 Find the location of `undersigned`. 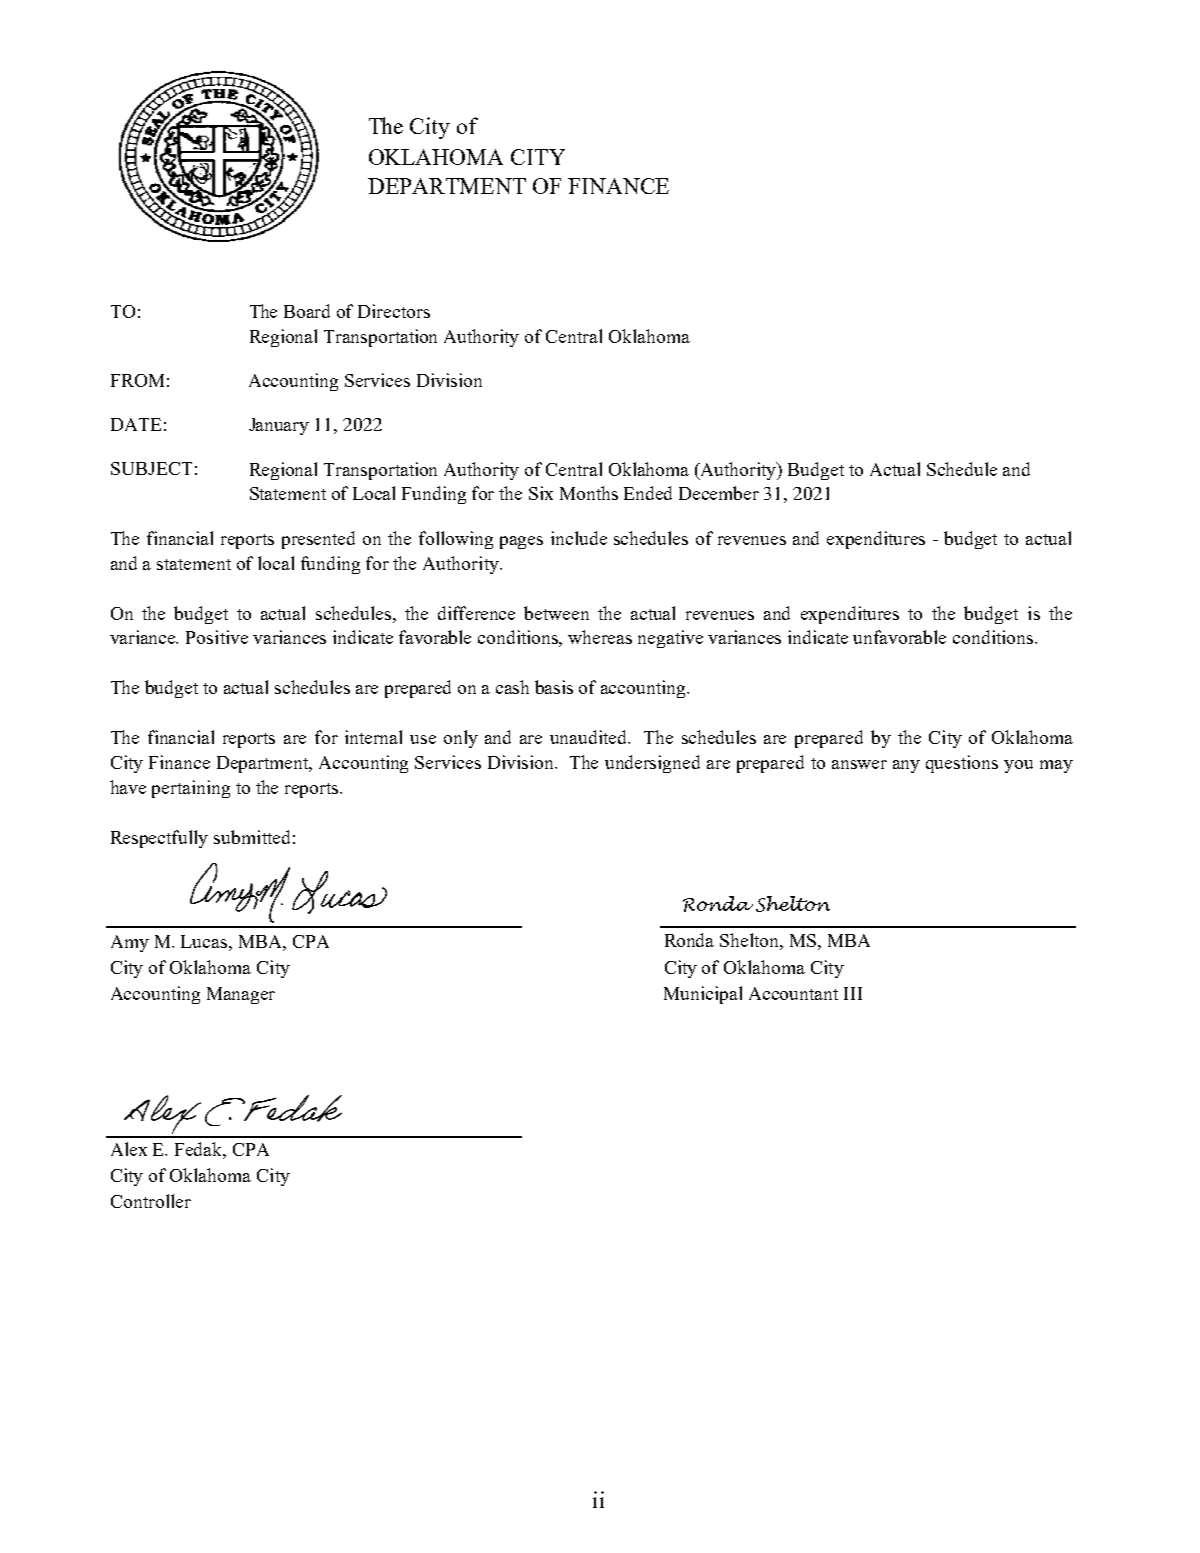

undersigned is located at coordinates (652, 764).
